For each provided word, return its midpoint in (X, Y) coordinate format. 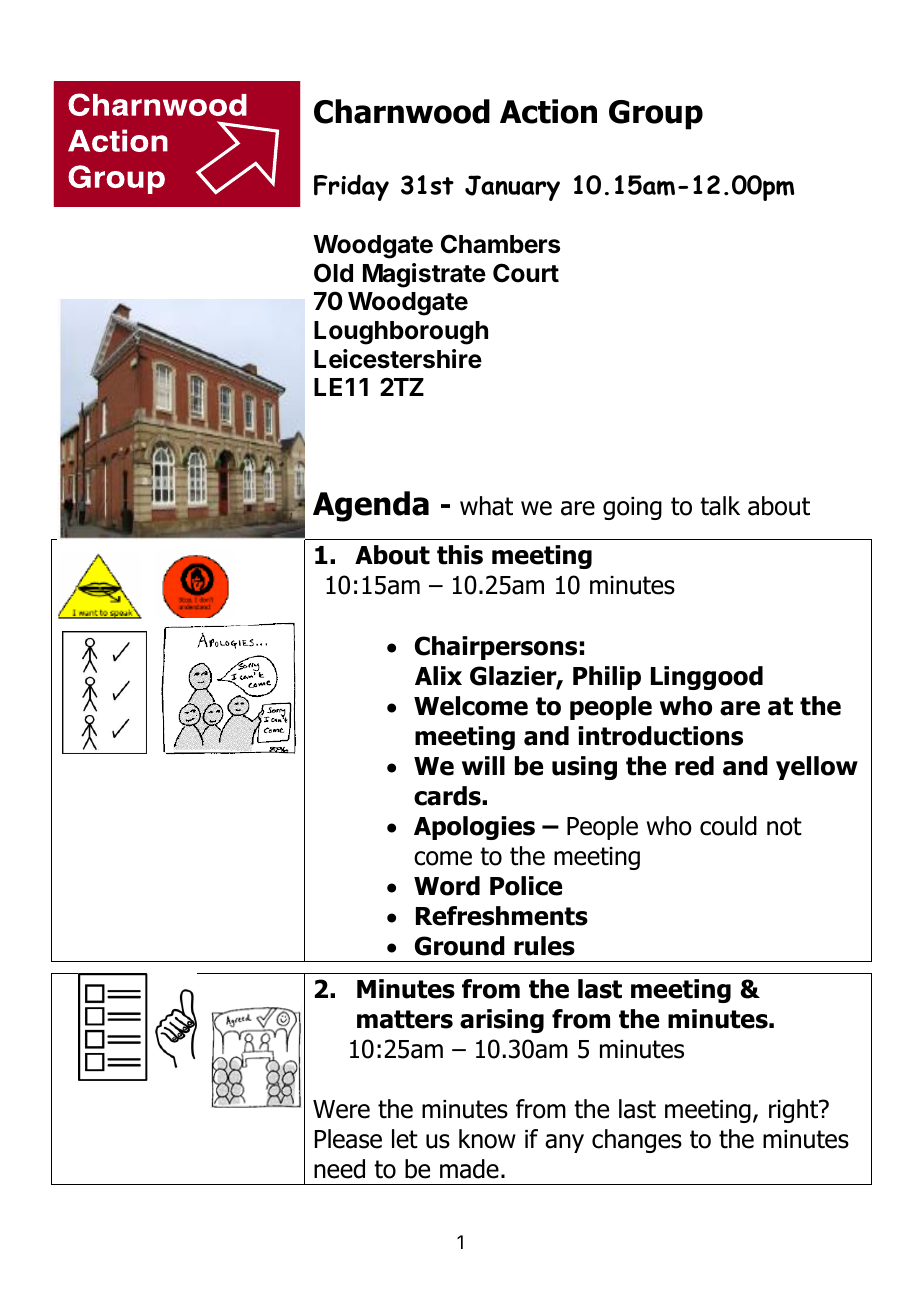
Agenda (371, 506)
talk (720, 506)
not (784, 826)
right (794, 1111)
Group (656, 115)
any (564, 1143)
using (584, 768)
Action (548, 111)
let (405, 1139)
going (632, 508)
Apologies (474, 828)
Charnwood (402, 111)
